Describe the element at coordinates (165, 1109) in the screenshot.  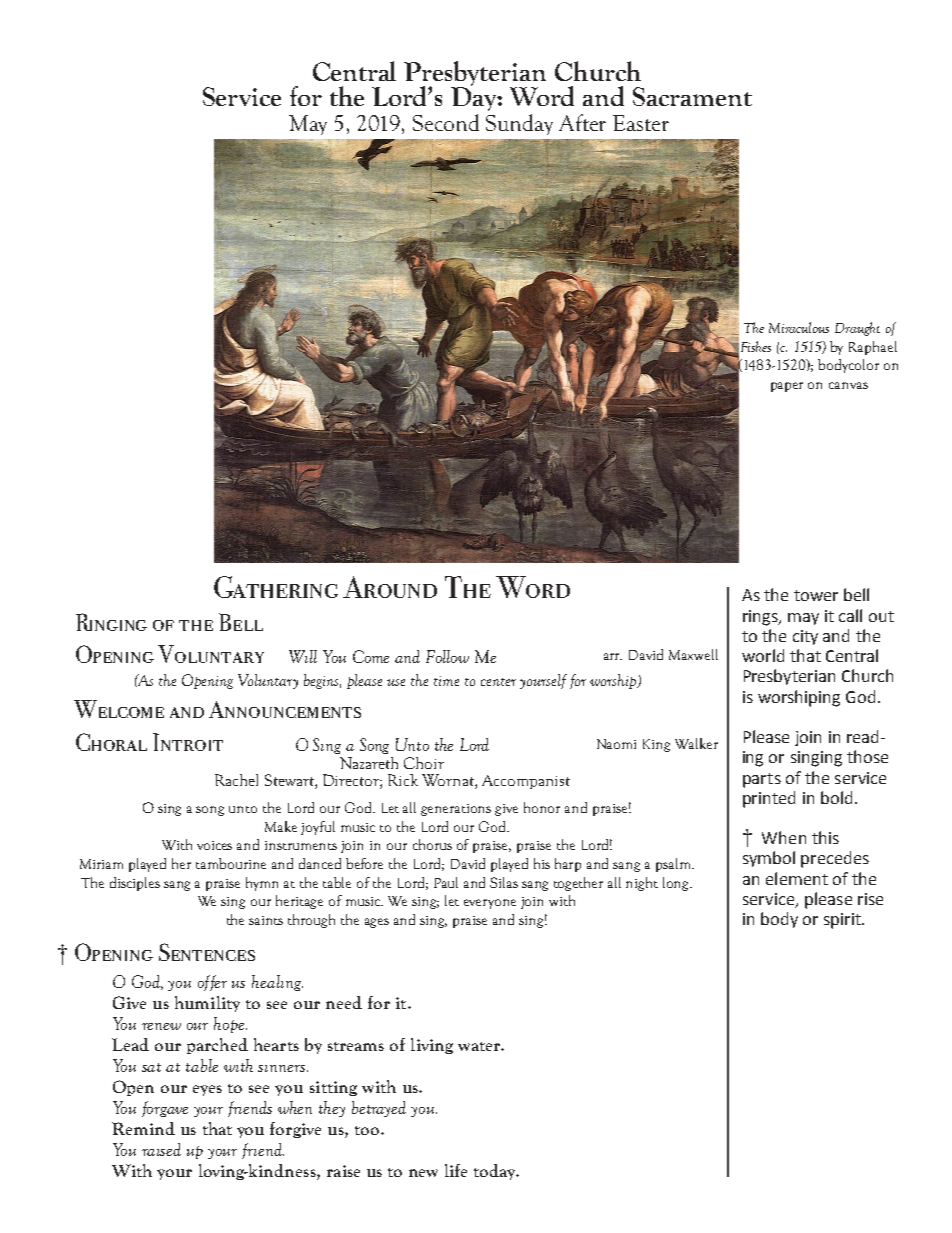
I see `forgave` at that location.
